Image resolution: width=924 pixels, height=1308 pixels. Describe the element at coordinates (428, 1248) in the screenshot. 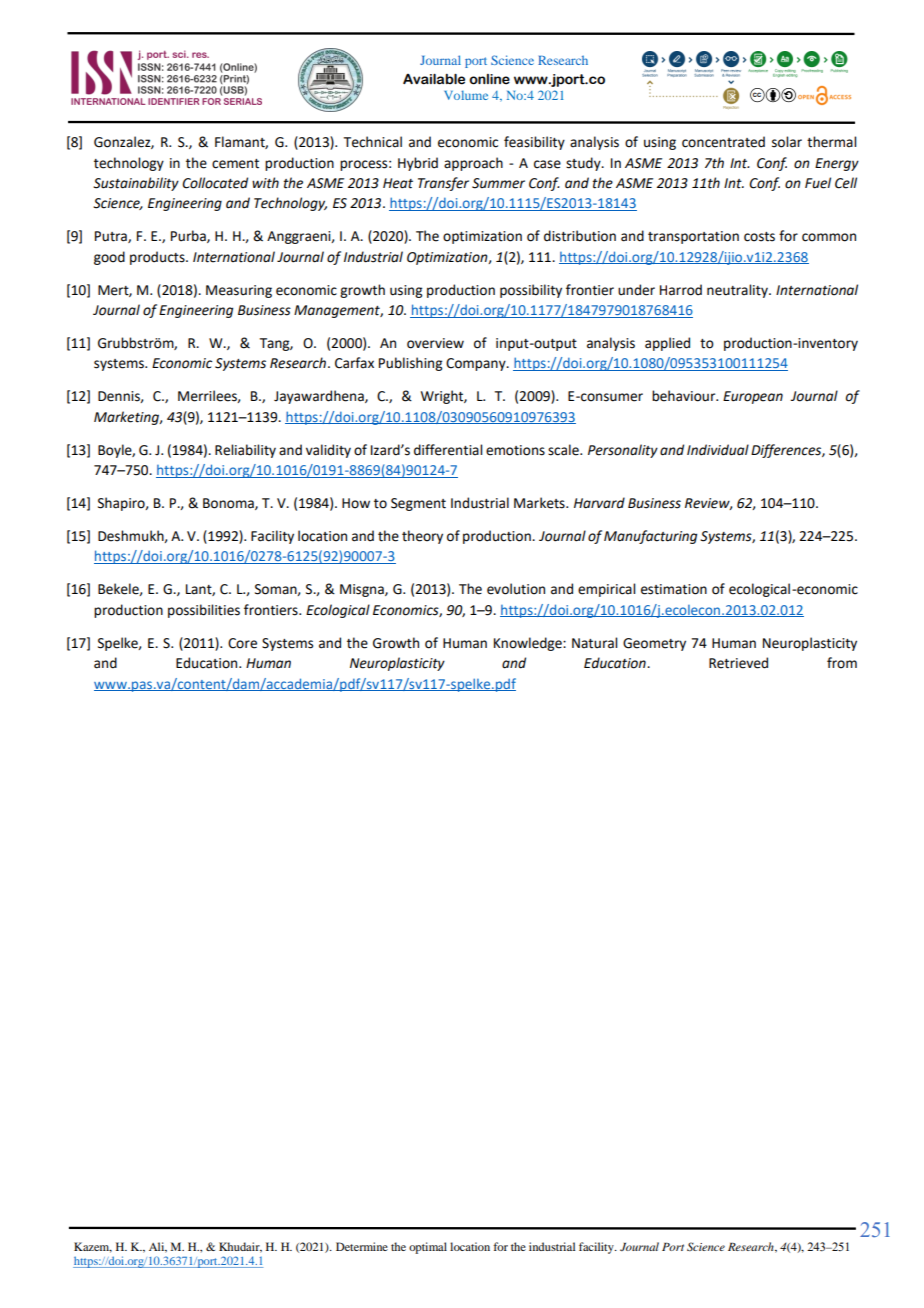

I see `optimal` at that location.
